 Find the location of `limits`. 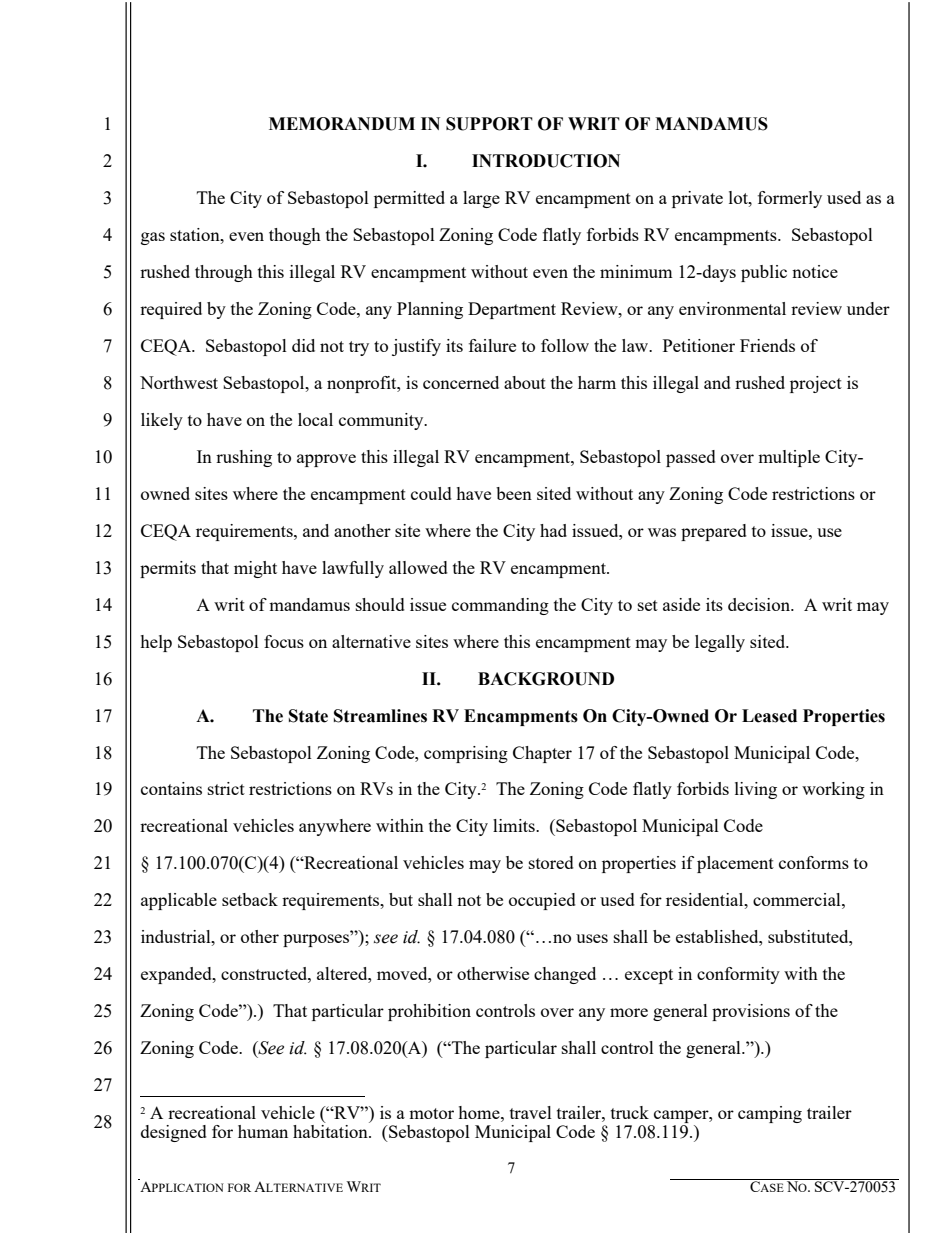

limits is located at coordinates (515, 825).
